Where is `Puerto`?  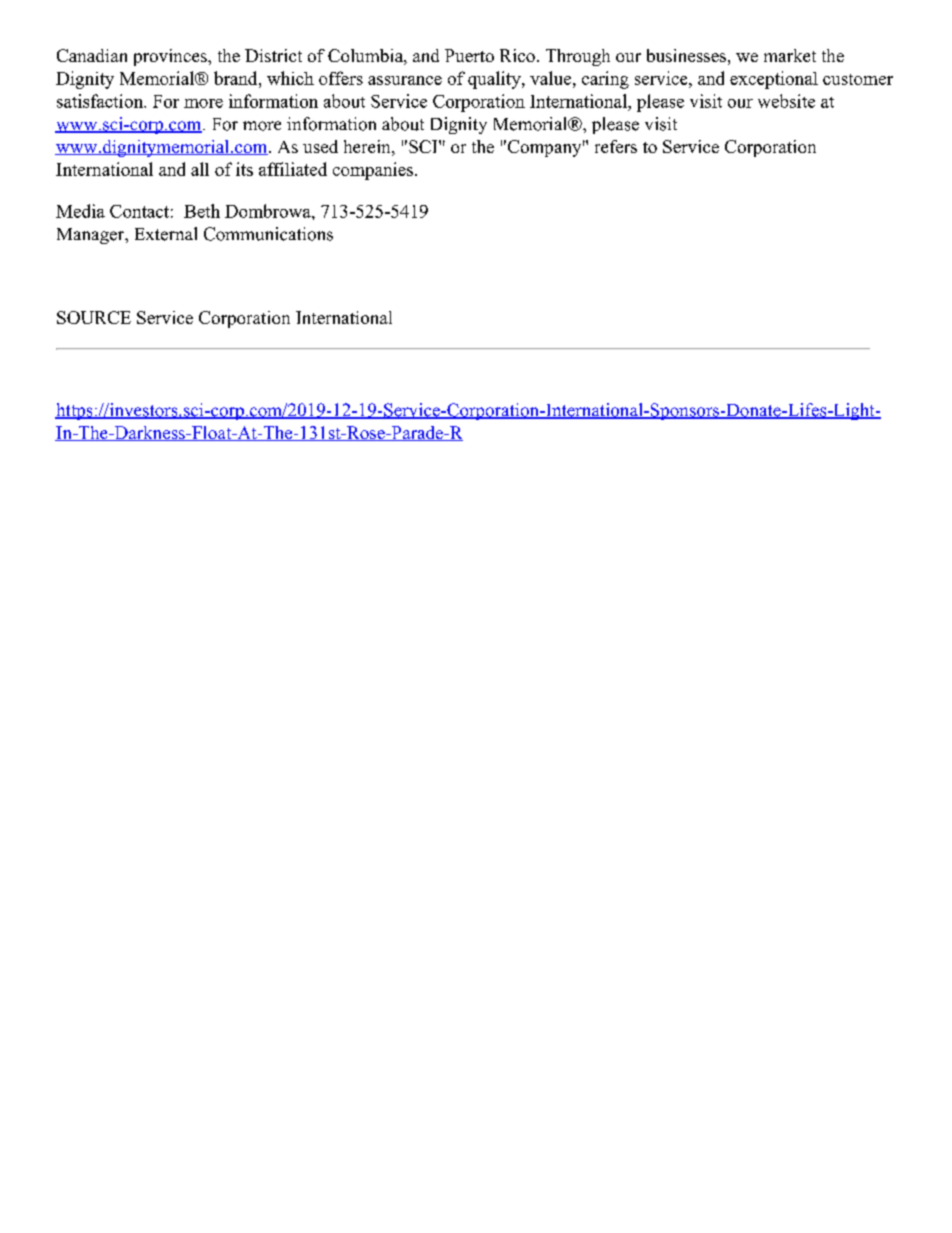
Puerto is located at coordinates (469, 55).
